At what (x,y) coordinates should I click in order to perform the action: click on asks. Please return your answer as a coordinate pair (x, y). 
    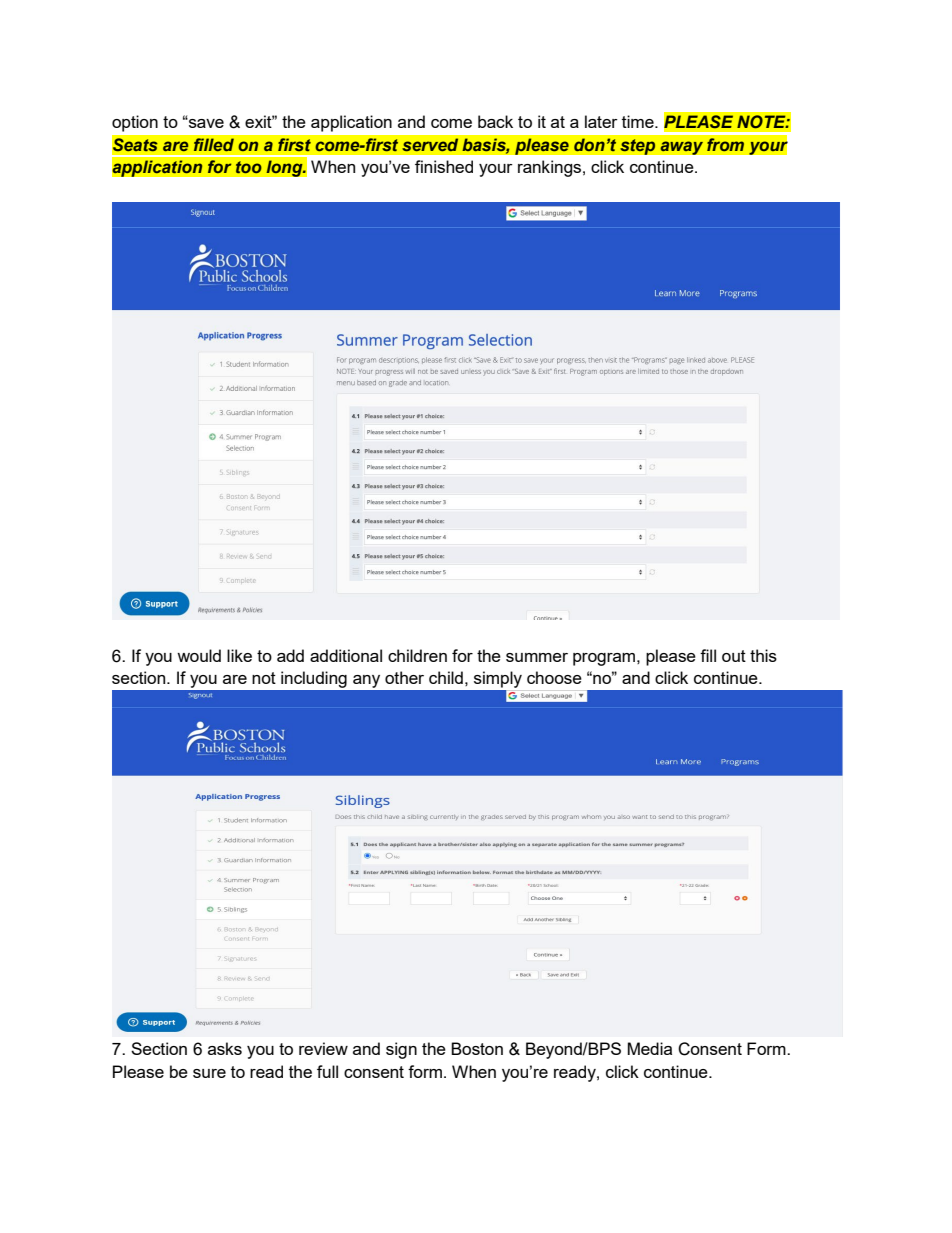
    Looking at the image, I should click on (225, 1048).
